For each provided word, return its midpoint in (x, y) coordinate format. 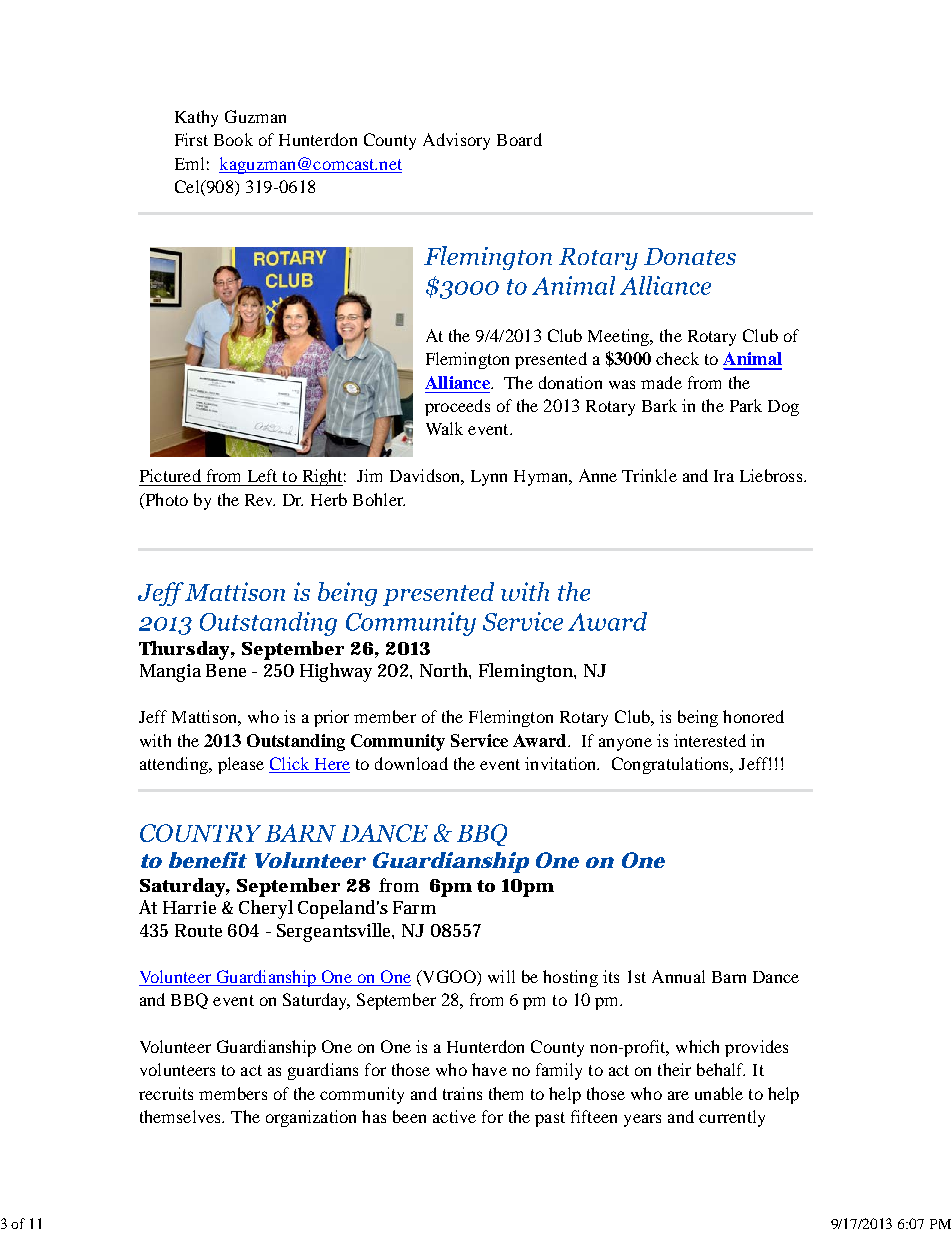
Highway (336, 672)
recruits (166, 1093)
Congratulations (672, 765)
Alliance (458, 382)
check (677, 358)
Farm (414, 907)
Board (519, 139)
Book (233, 139)
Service (479, 740)
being (698, 718)
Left (262, 475)
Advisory (456, 141)
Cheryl (266, 909)
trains (462, 1093)
